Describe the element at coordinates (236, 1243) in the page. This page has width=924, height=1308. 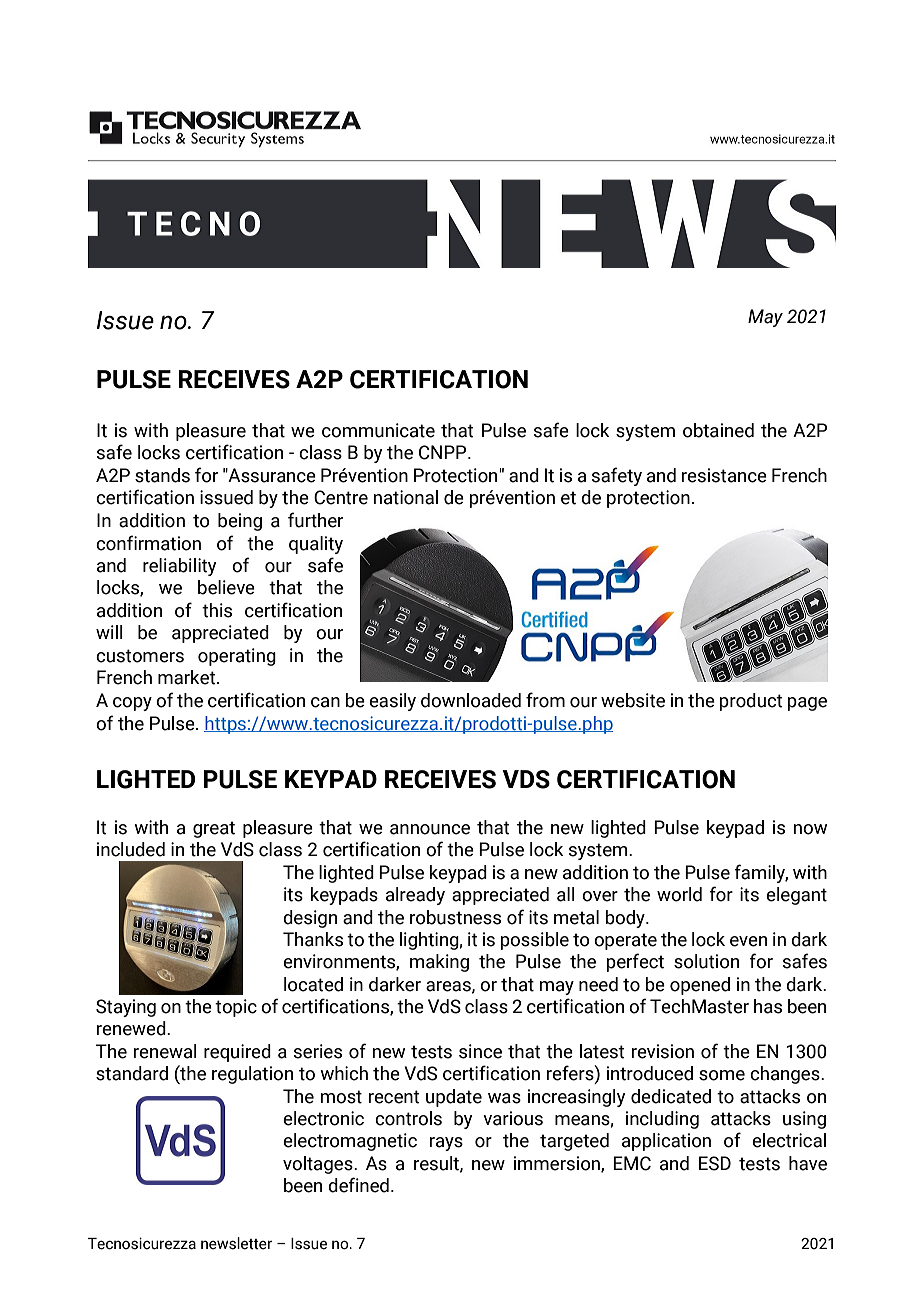
I see `newsletter` at that location.
